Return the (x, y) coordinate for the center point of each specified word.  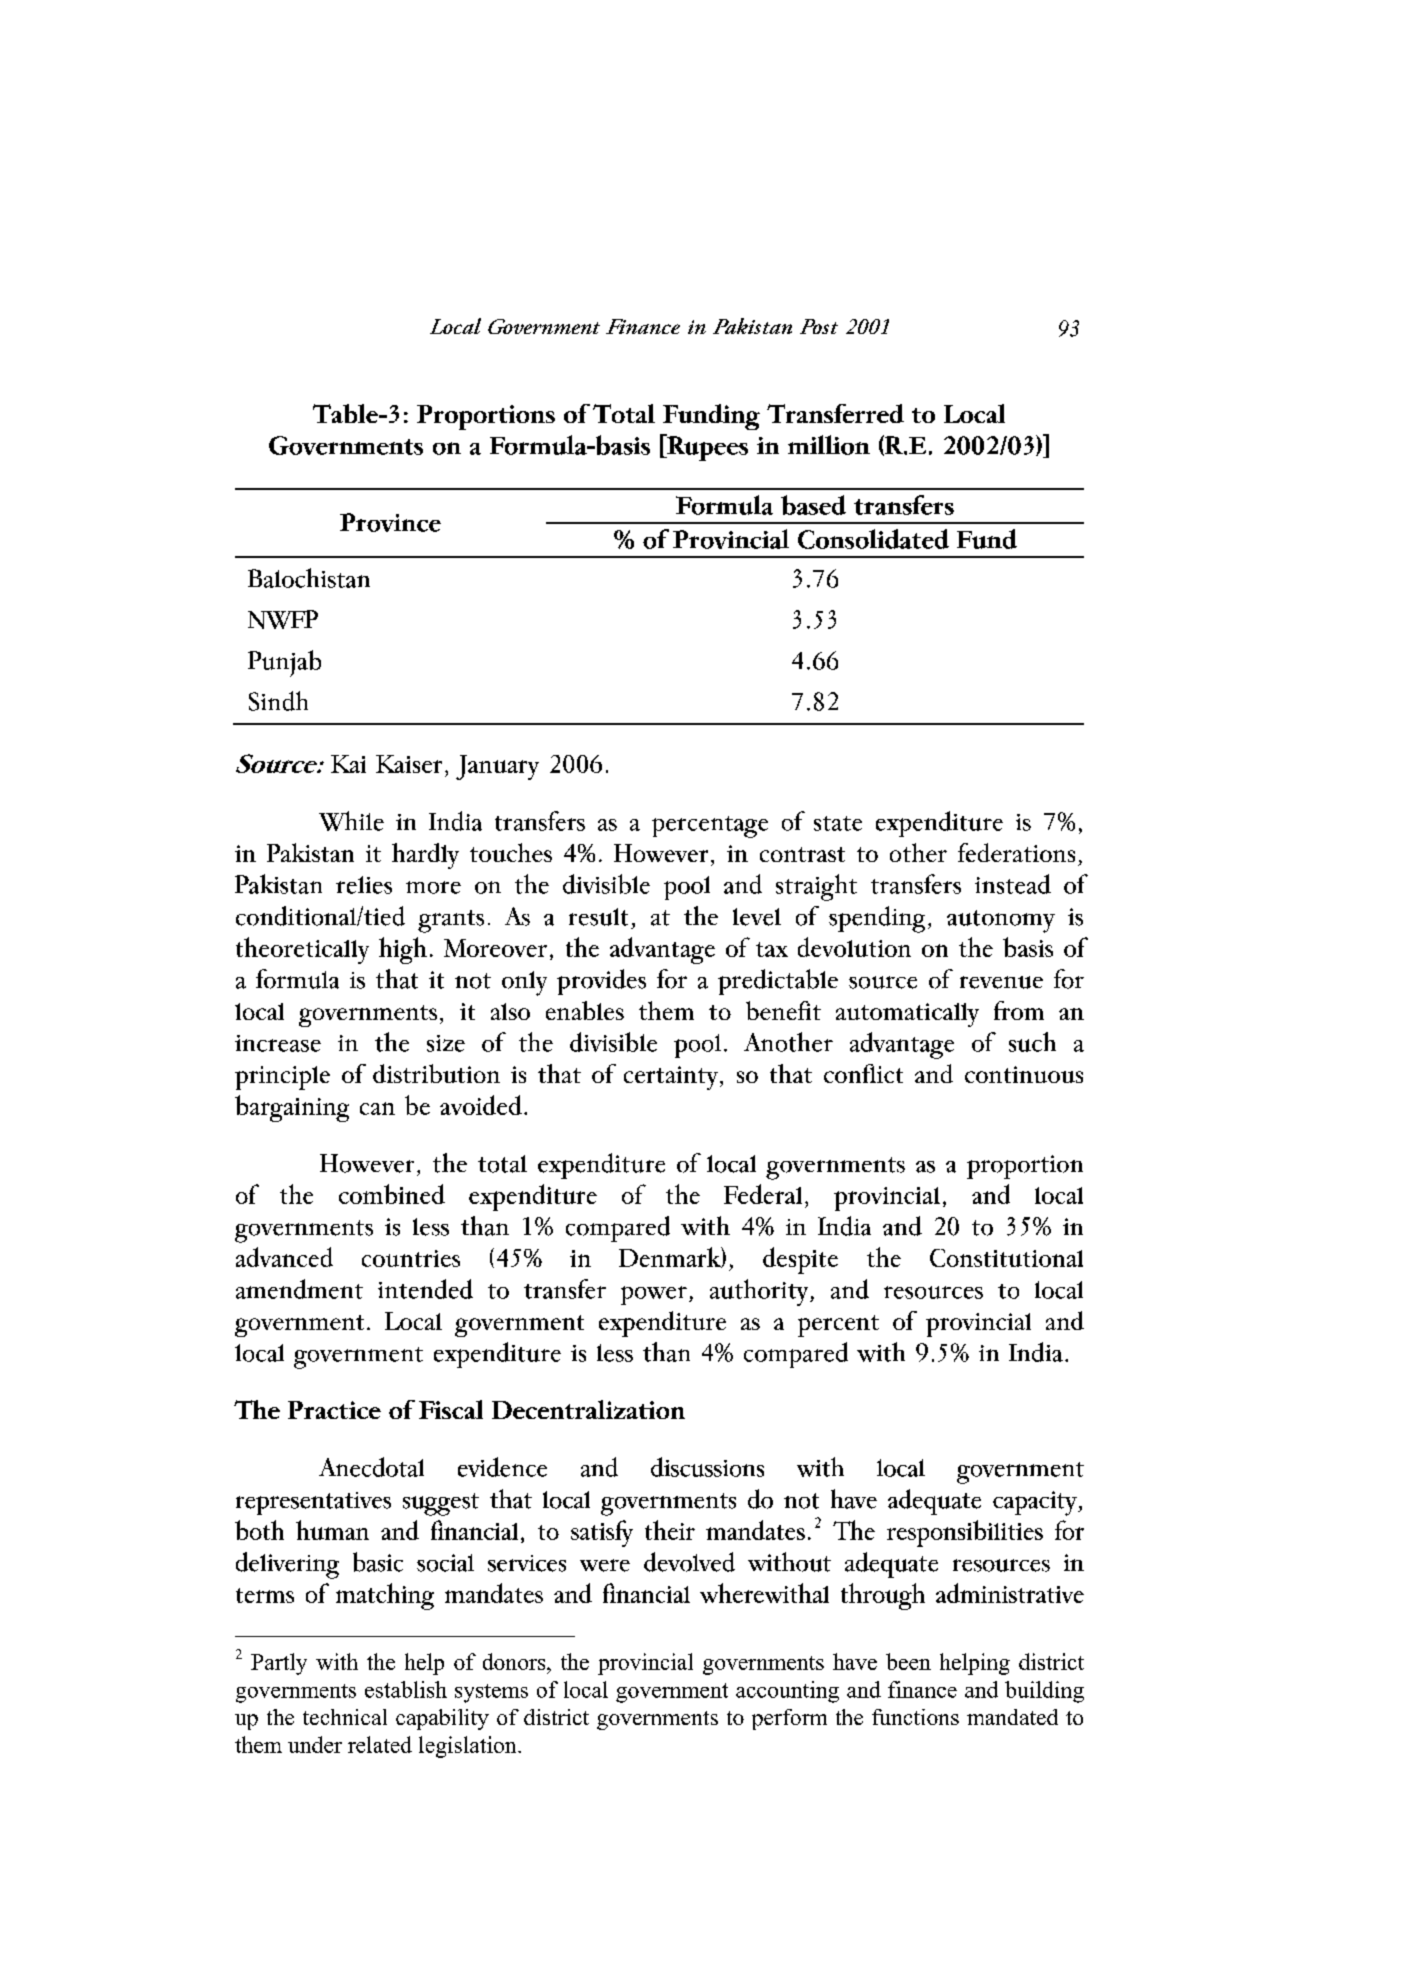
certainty (671, 1078)
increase (278, 1043)
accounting (787, 1692)
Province (390, 522)
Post (819, 326)
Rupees (706, 447)
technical (345, 1717)
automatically (907, 1015)
